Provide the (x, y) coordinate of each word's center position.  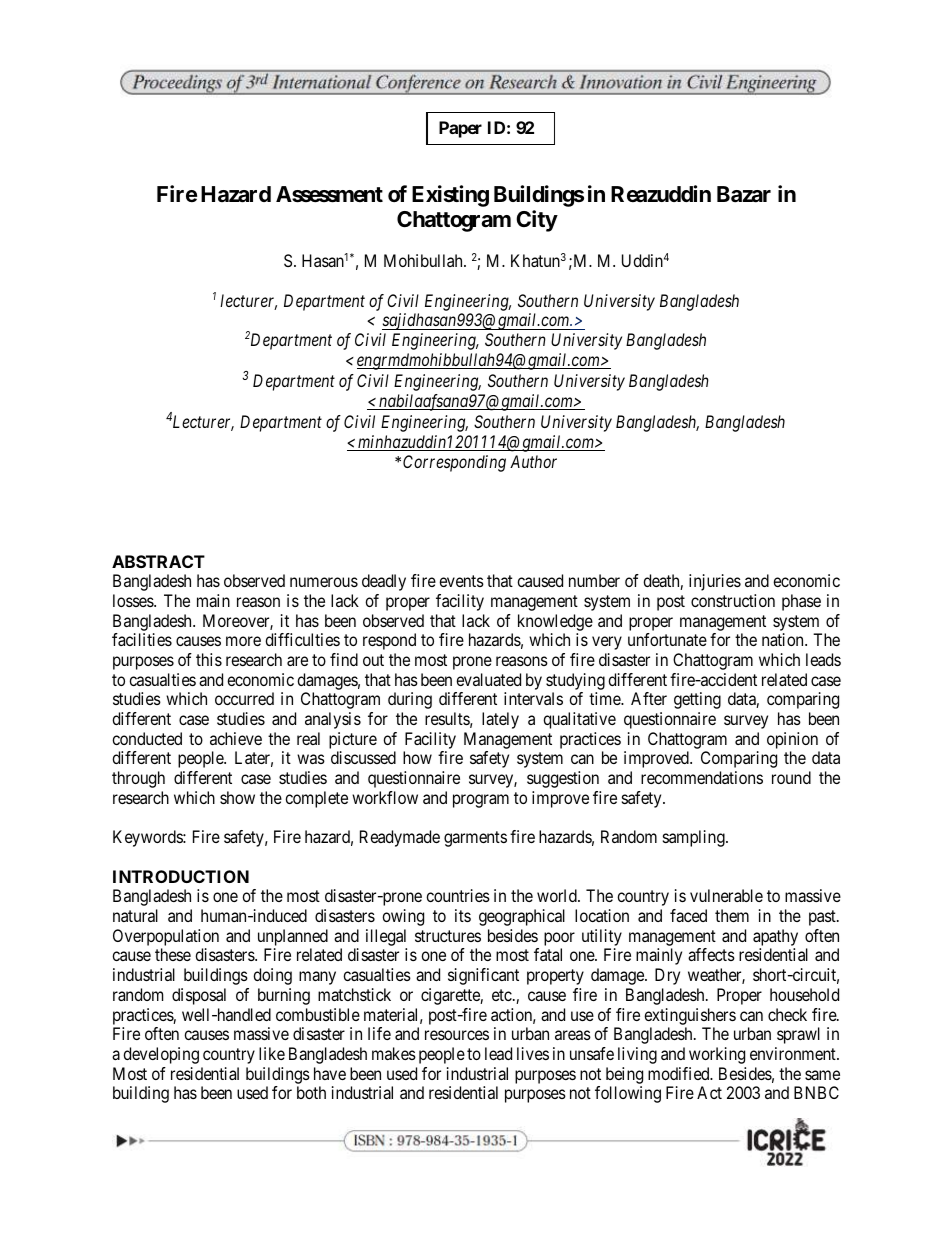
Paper (460, 129)
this (209, 659)
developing (161, 1055)
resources (457, 1035)
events (461, 581)
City (537, 221)
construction (733, 600)
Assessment (329, 194)
